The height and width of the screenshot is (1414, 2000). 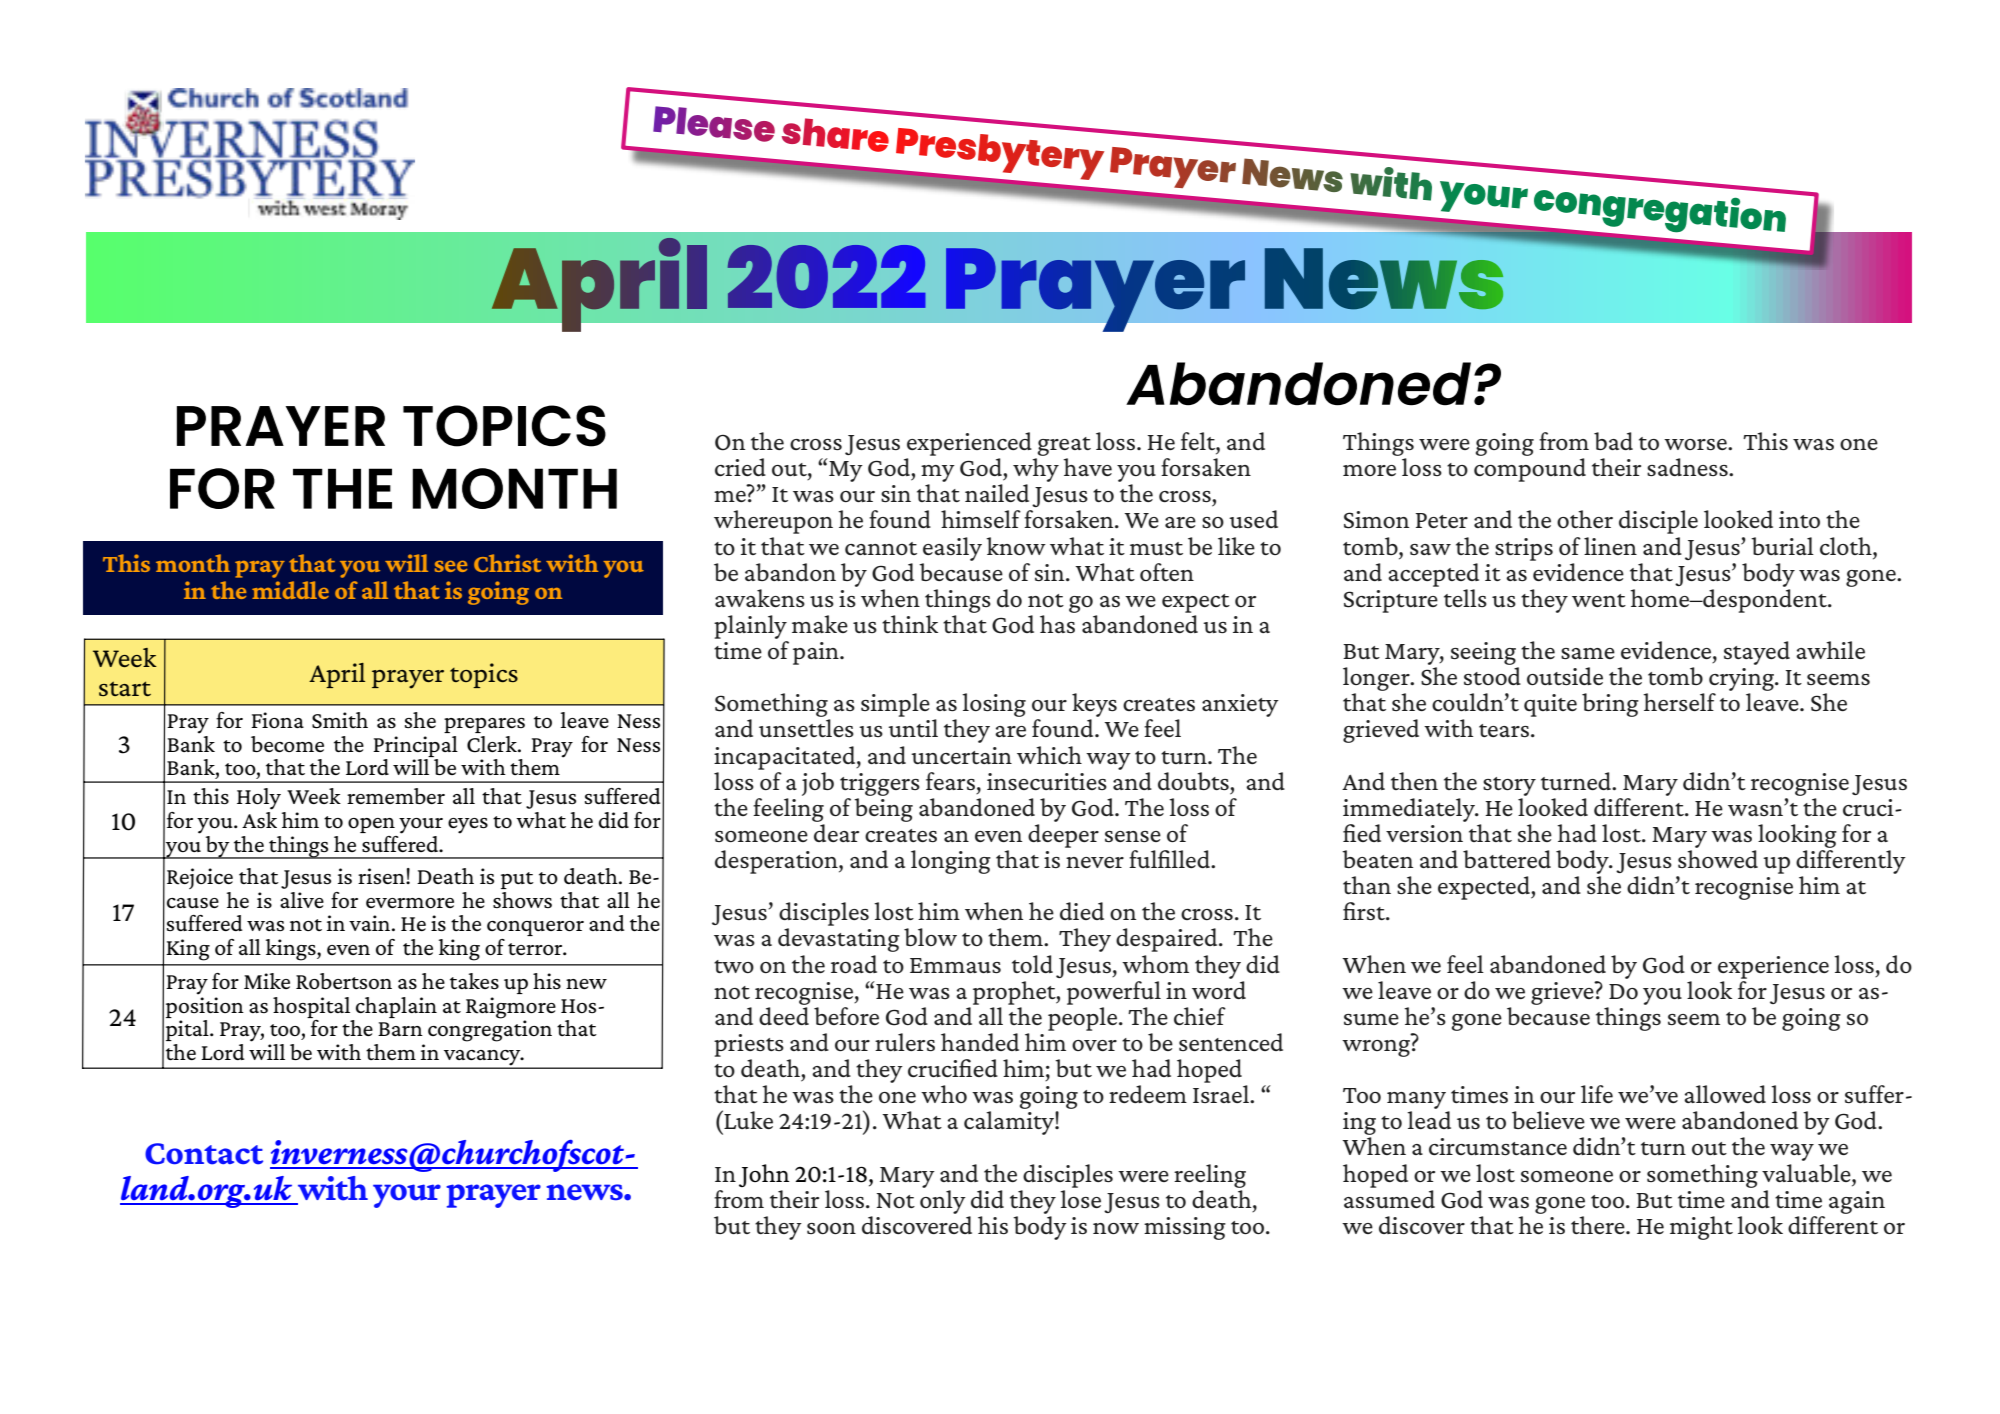 What do you see at coordinates (1599, 1225) in the screenshot?
I see `there` at bounding box center [1599, 1225].
